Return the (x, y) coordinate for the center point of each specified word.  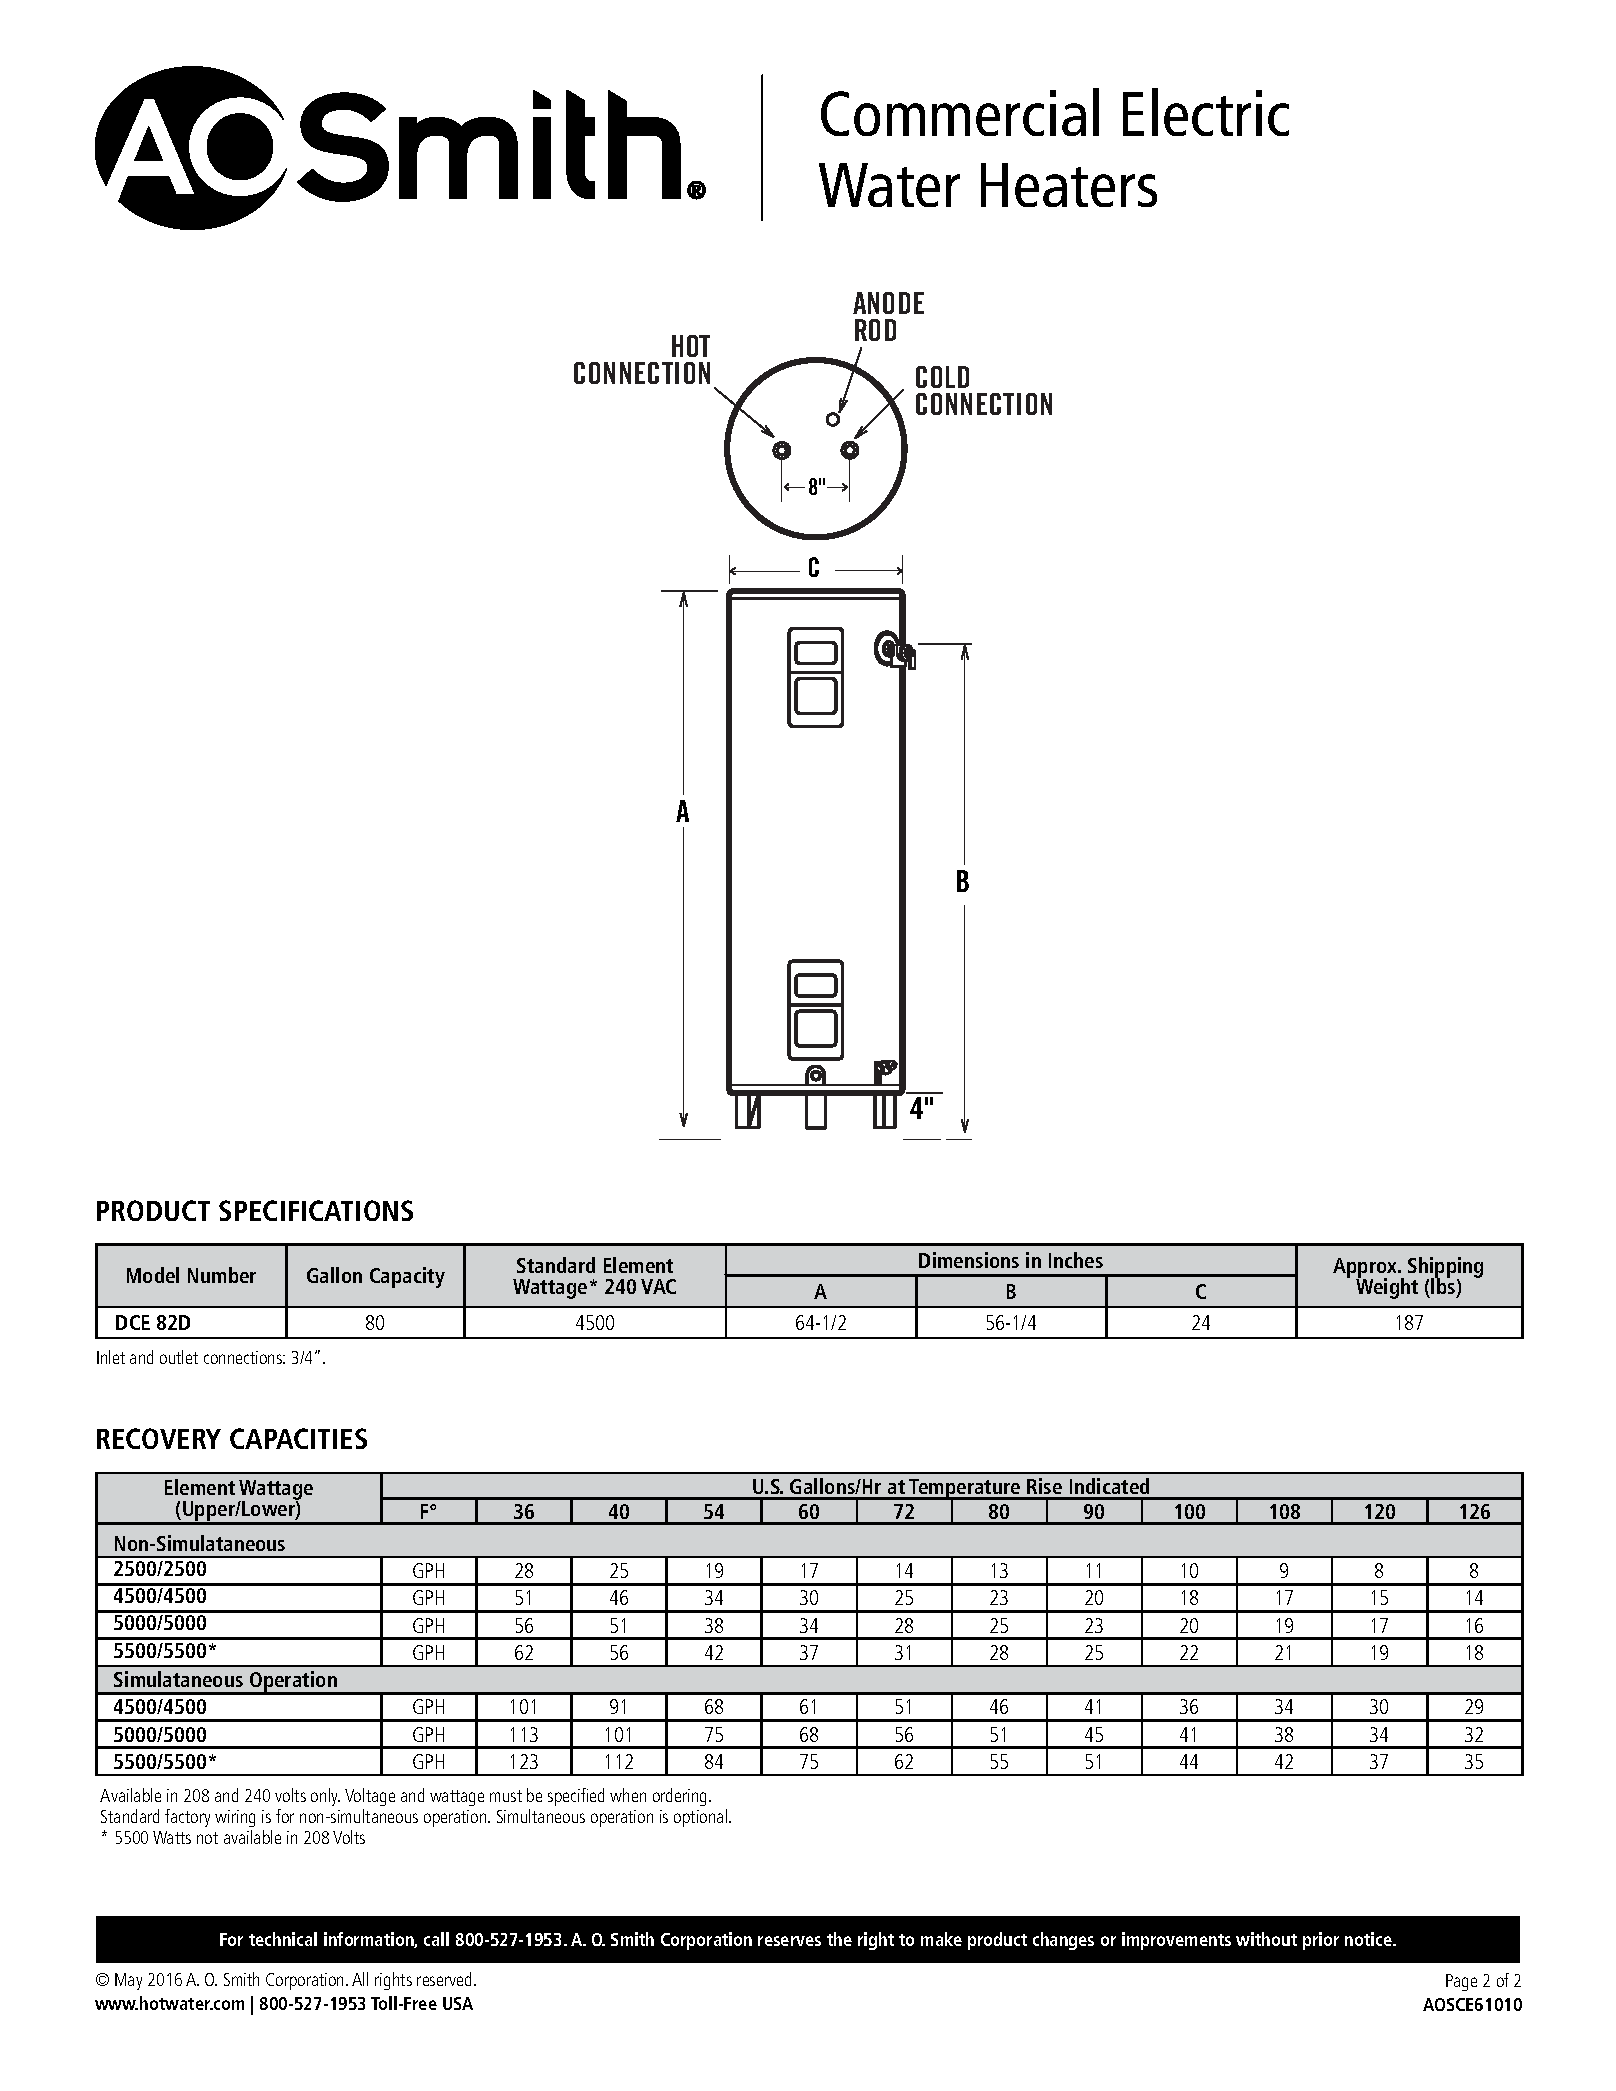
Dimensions (969, 1260)
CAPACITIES (298, 1438)
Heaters (1069, 185)
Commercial (960, 112)
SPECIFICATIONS (316, 1210)
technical (283, 1939)
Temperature (965, 1490)
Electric (1206, 112)
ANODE (888, 303)
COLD (942, 377)
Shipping (1445, 1268)
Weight (1387, 1287)
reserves (789, 1941)
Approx (1366, 1269)
